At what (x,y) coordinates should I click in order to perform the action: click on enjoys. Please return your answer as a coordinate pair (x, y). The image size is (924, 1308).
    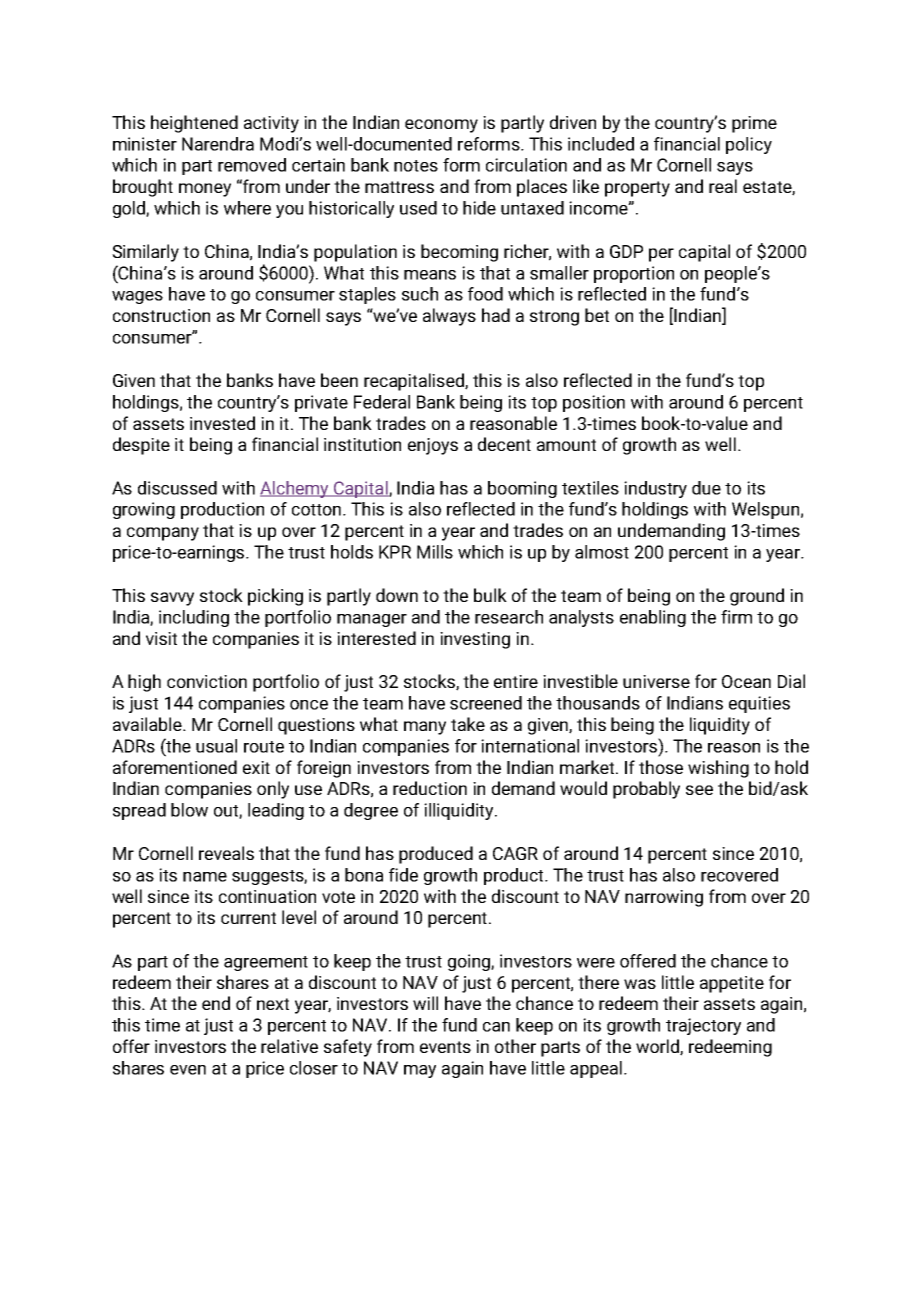
    Looking at the image, I should click on (433, 446).
